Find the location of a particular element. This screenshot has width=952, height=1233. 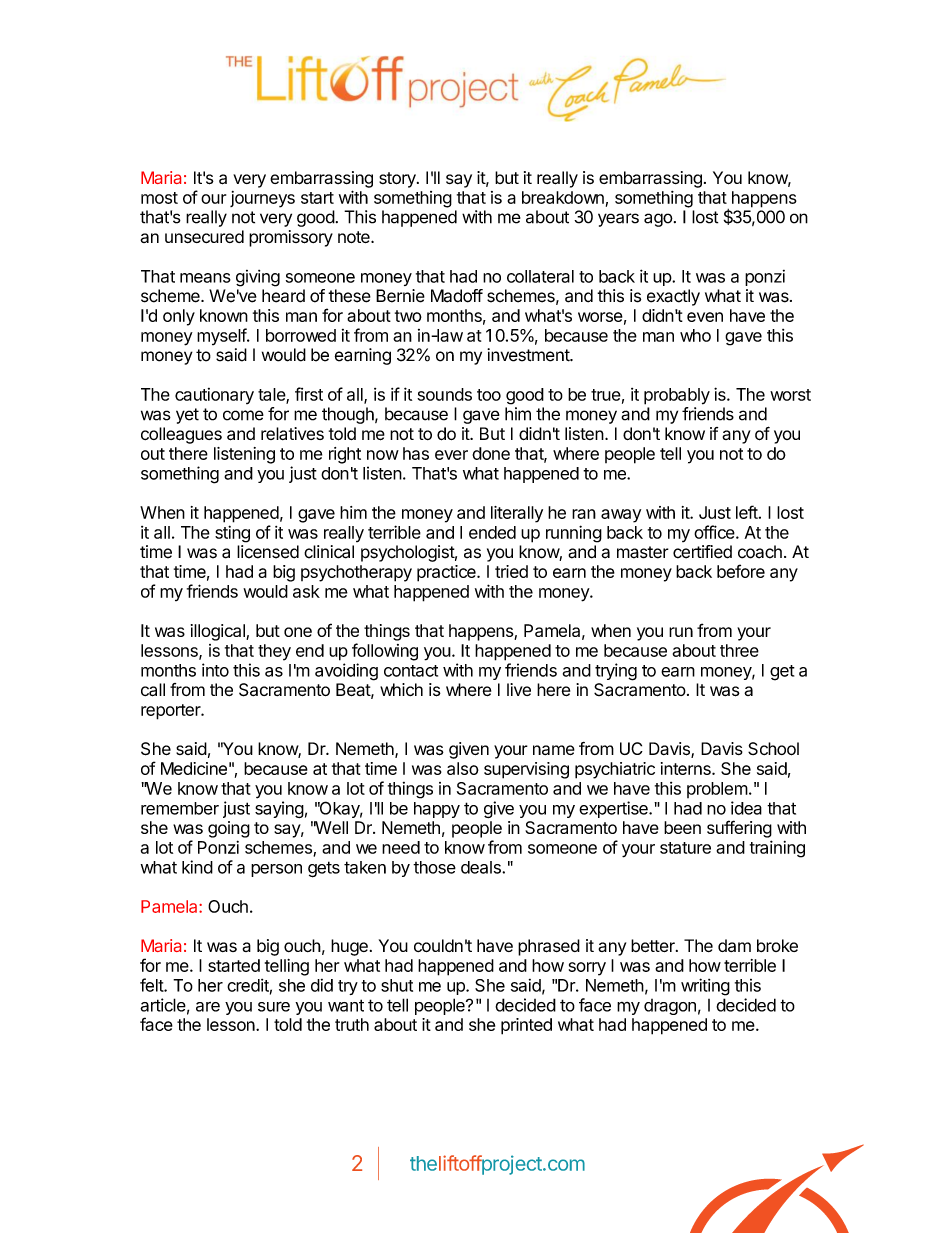

story is located at coordinates (398, 180).
